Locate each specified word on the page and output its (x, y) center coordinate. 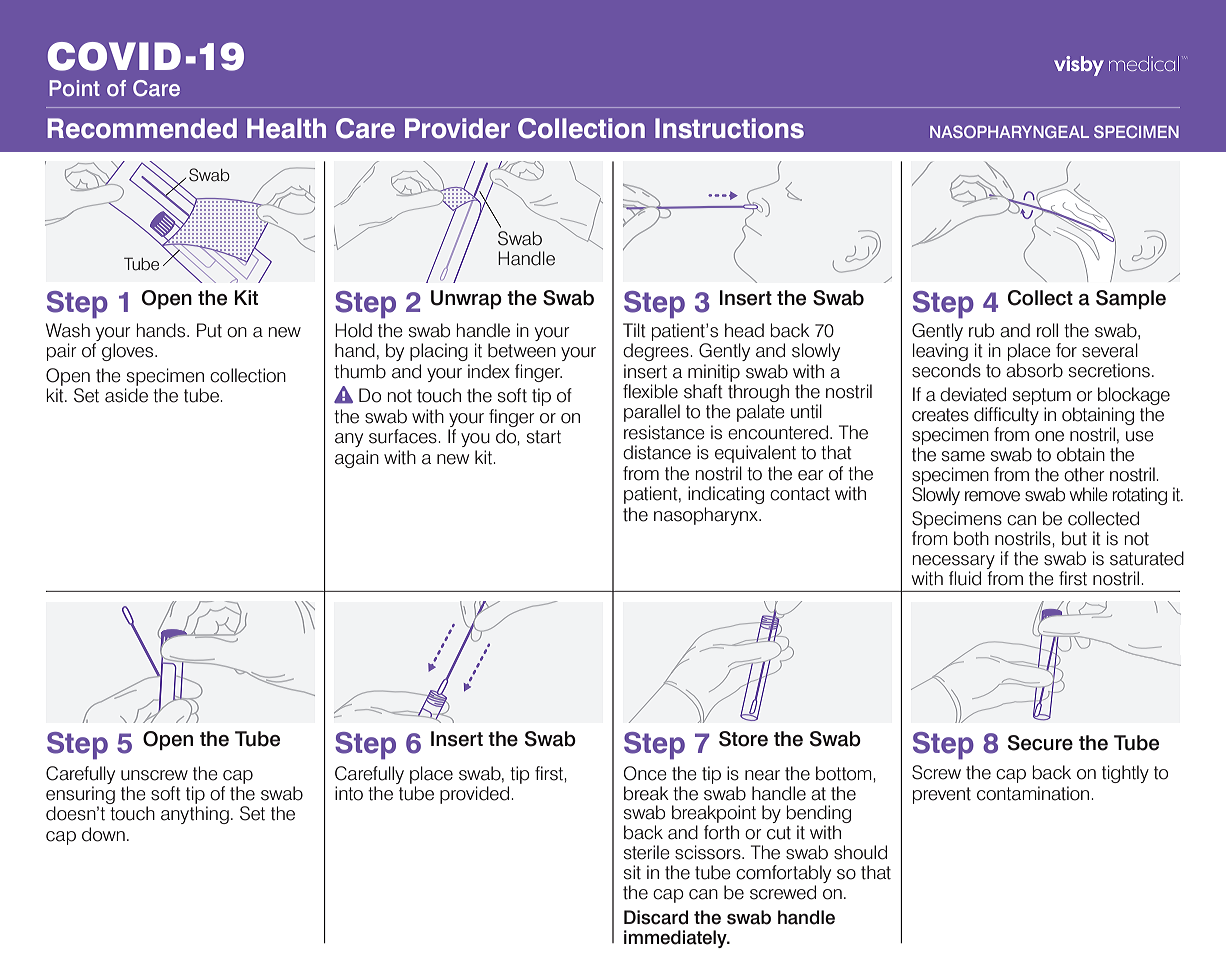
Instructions (729, 128)
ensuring (80, 795)
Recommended (142, 128)
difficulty (1006, 416)
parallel (652, 413)
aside (126, 395)
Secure (1040, 743)
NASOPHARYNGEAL (1009, 131)
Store (743, 739)
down (103, 834)
